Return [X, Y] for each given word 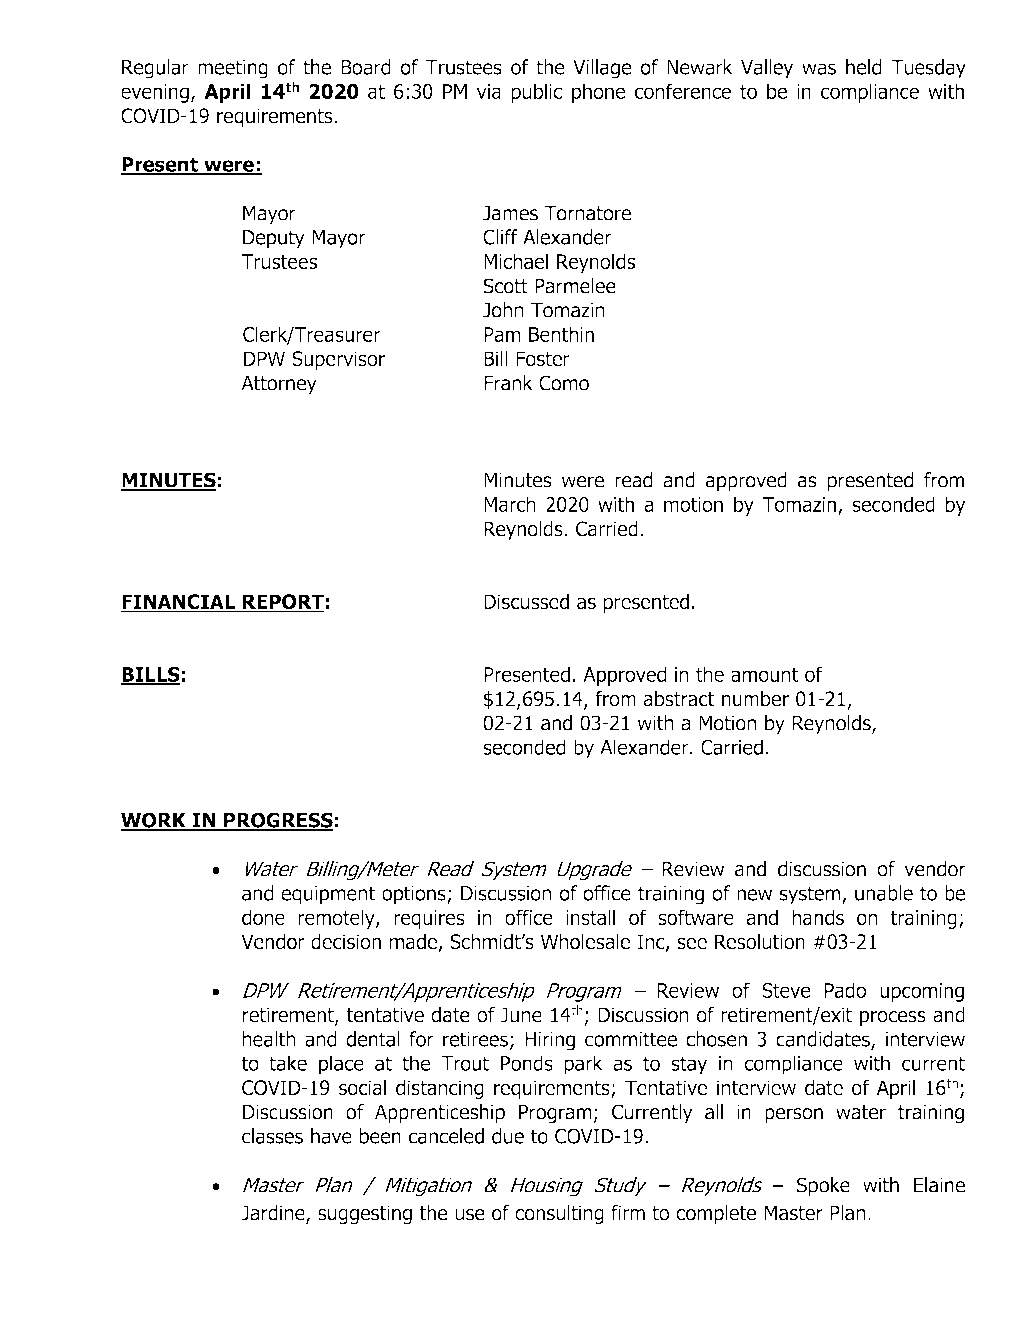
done [263, 917]
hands [818, 917]
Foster [543, 359]
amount [765, 674]
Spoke [823, 1187]
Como [564, 383]
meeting [233, 69]
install [590, 917]
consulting [559, 1215]
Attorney [279, 385]
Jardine [274, 1214]
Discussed [526, 601]
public [536, 93]
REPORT [282, 603]
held [863, 67]
